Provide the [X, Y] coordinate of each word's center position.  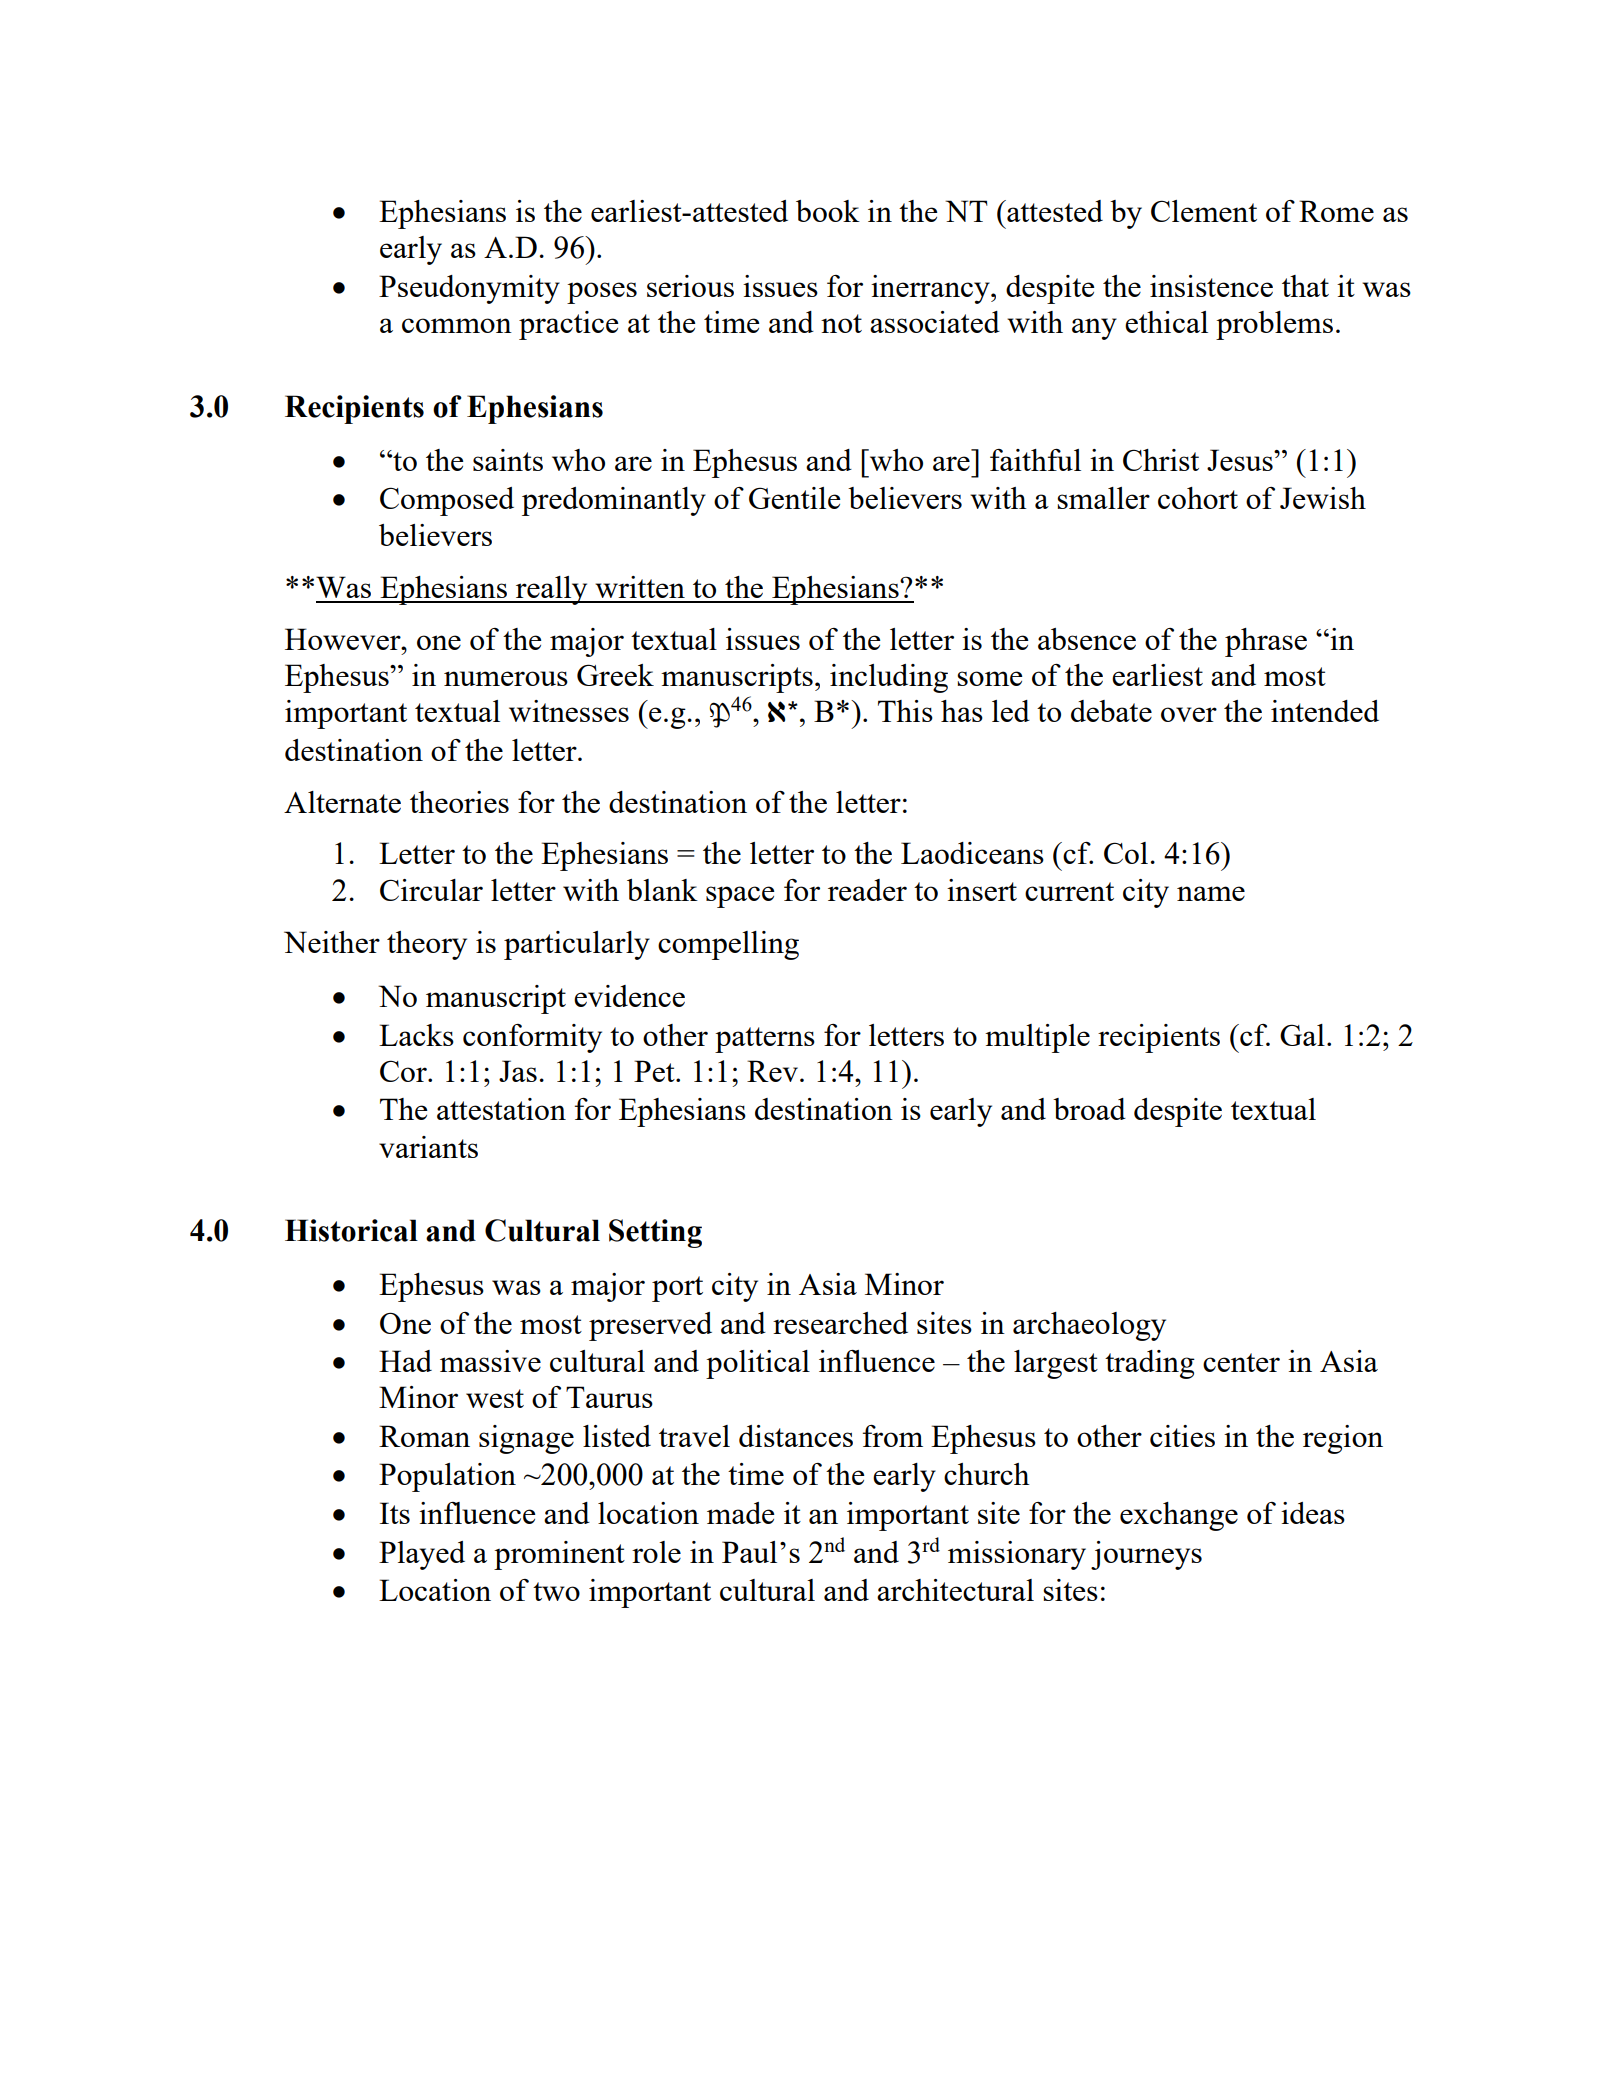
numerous [506, 678]
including [889, 678]
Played [422, 1555]
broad [1089, 1109]
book [828, 211]
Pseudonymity [469, 289]
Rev [772, 1071]
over [1189, 714]
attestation [501, 1109]
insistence [1211, 286]
